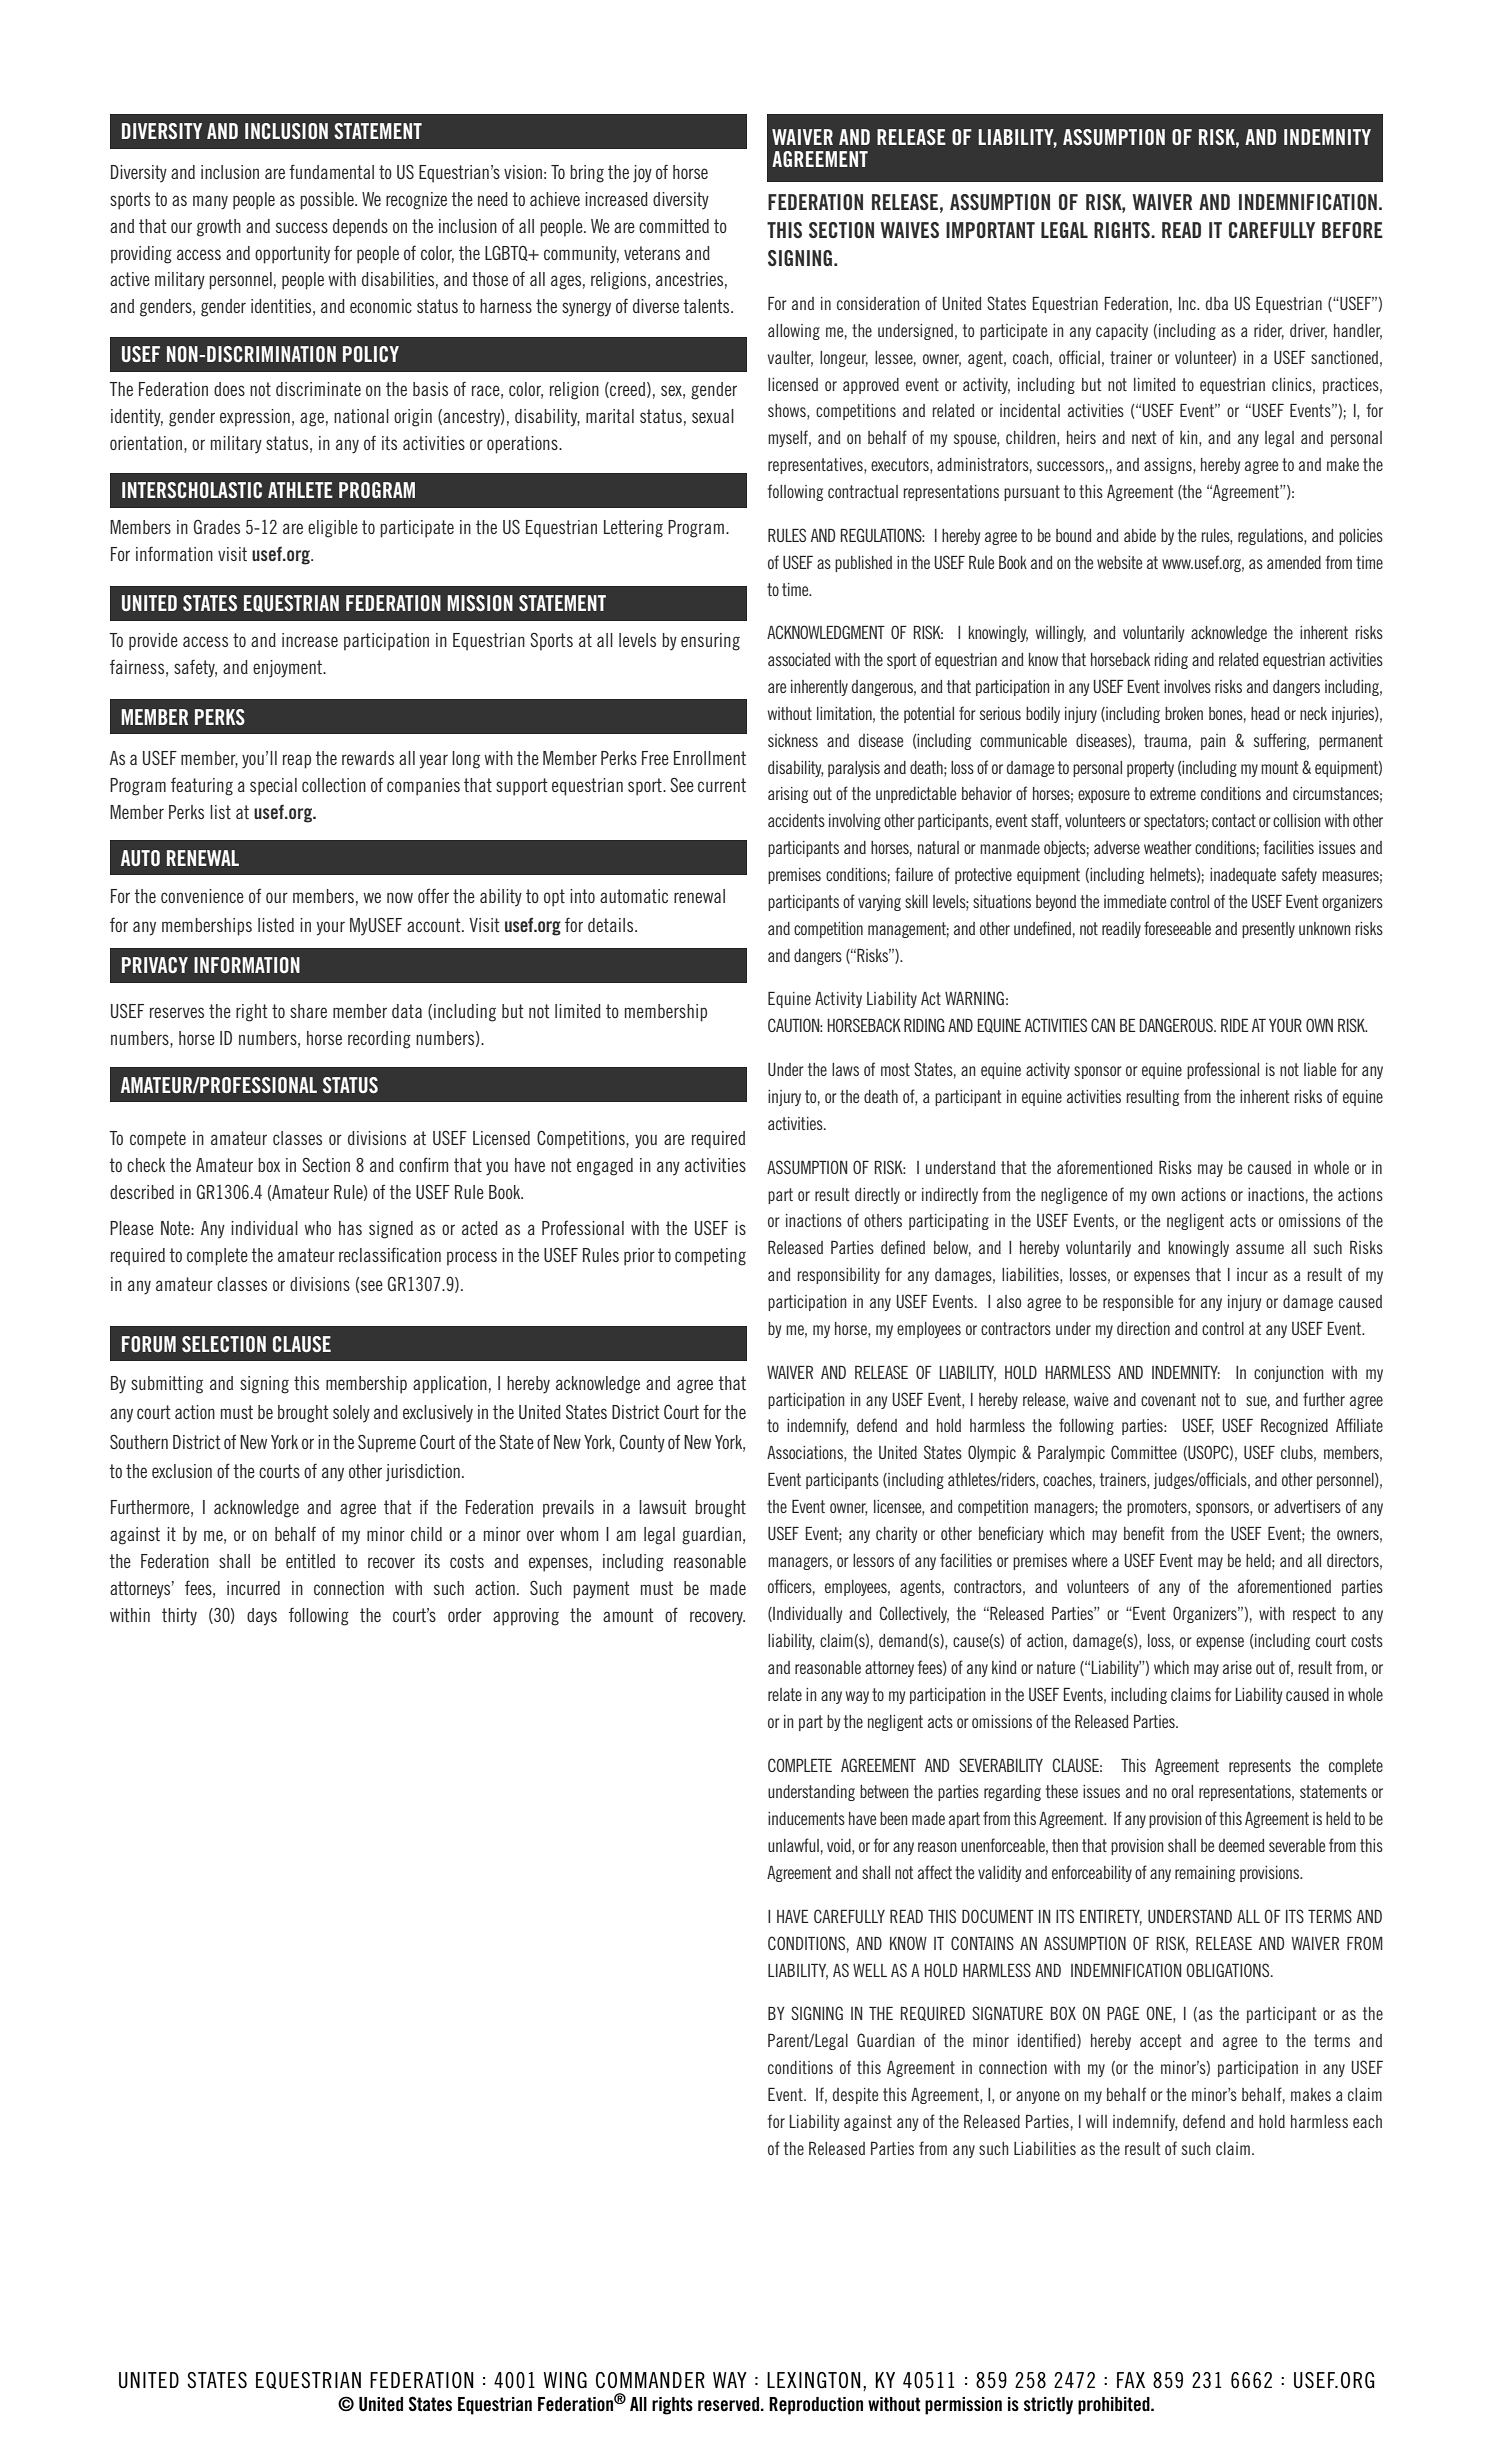 This image has height=2459, width=1493. I want to click on FAX, so click(1131, 2380).
